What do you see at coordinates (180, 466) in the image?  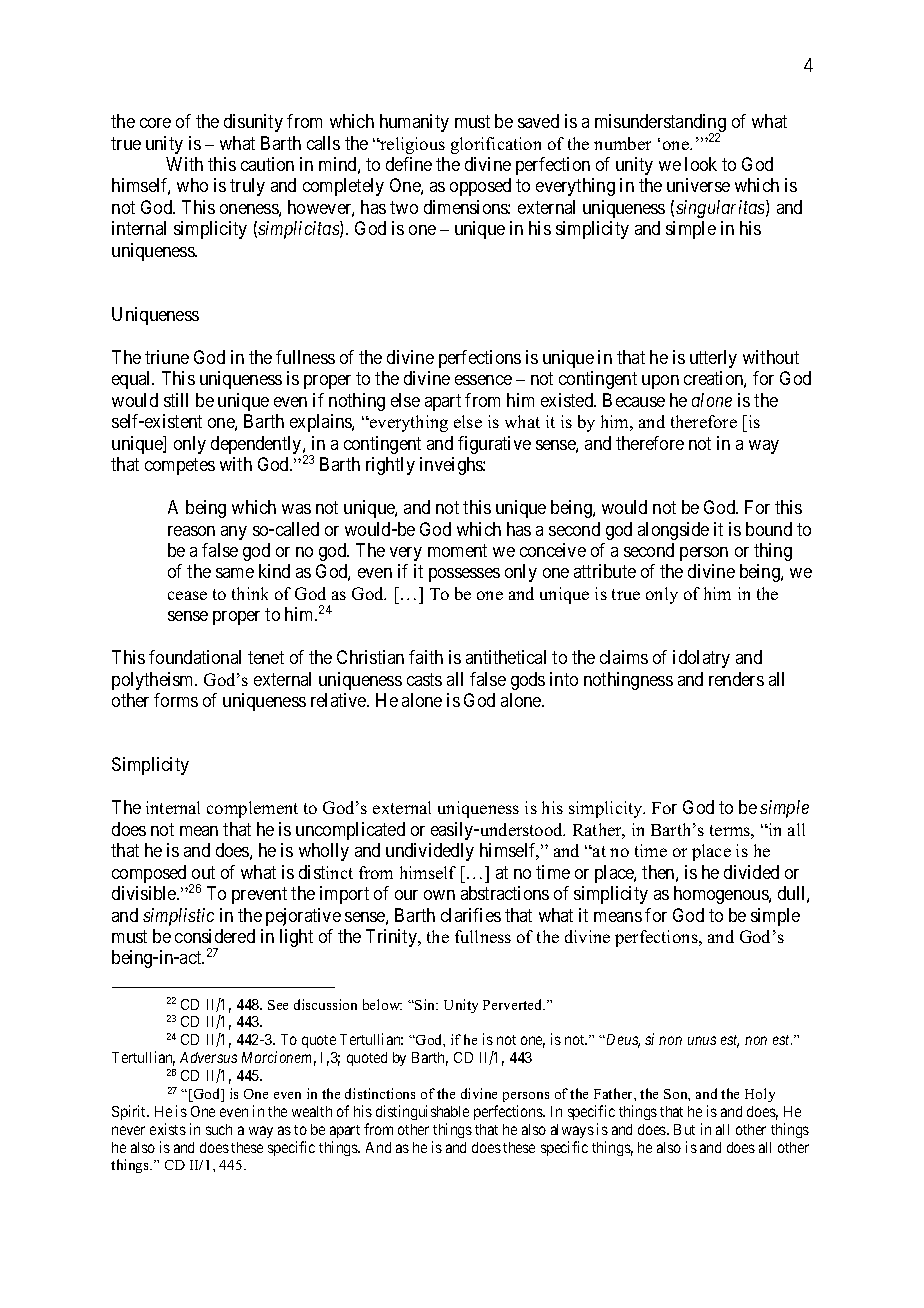 I see `competes` at bounding box center [180, 466].
